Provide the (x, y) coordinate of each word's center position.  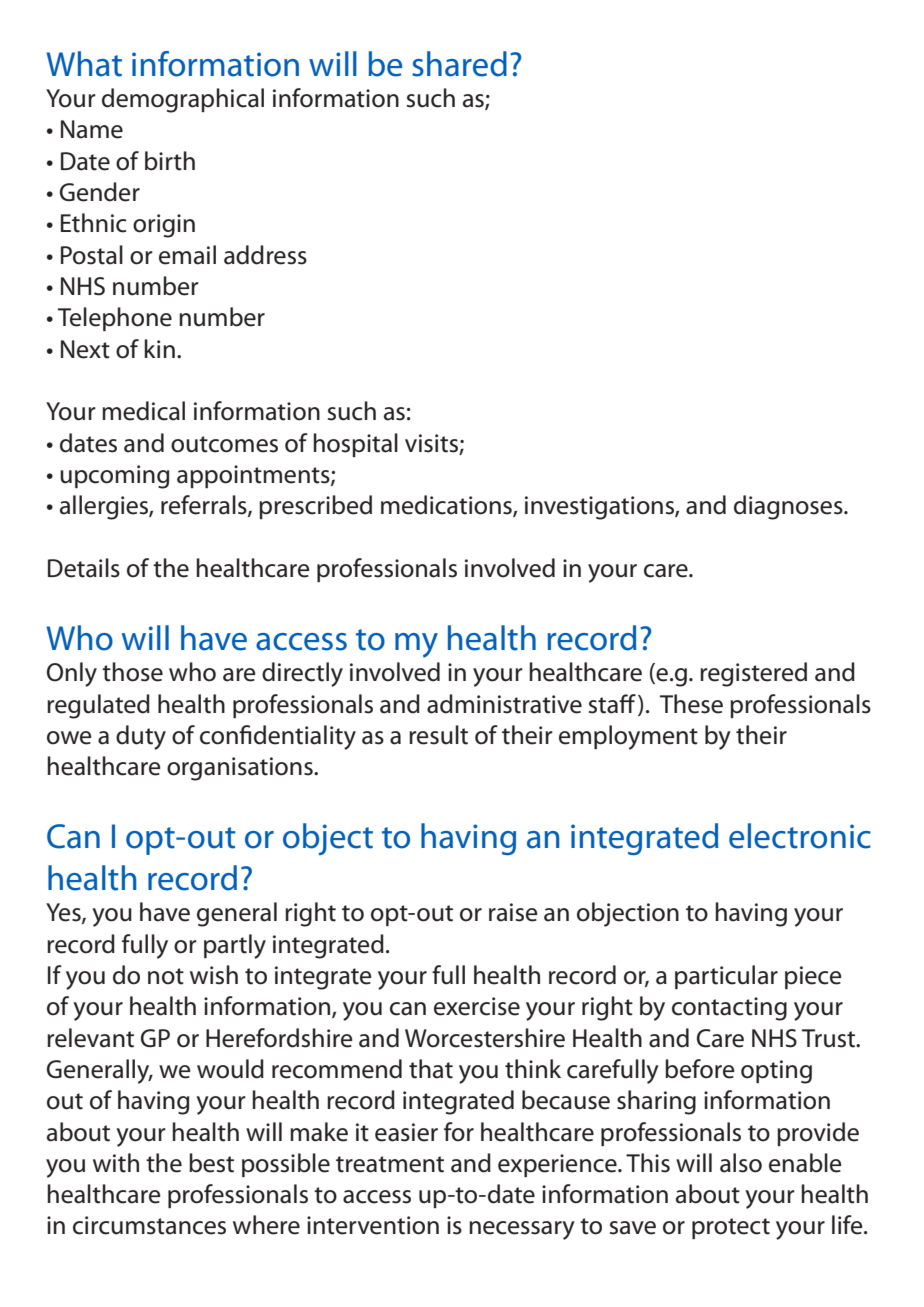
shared (459, 64)
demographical (183, 100)
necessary (522, 1230)
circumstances (149, 1225)
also (741, 1163)
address (265, 255)
